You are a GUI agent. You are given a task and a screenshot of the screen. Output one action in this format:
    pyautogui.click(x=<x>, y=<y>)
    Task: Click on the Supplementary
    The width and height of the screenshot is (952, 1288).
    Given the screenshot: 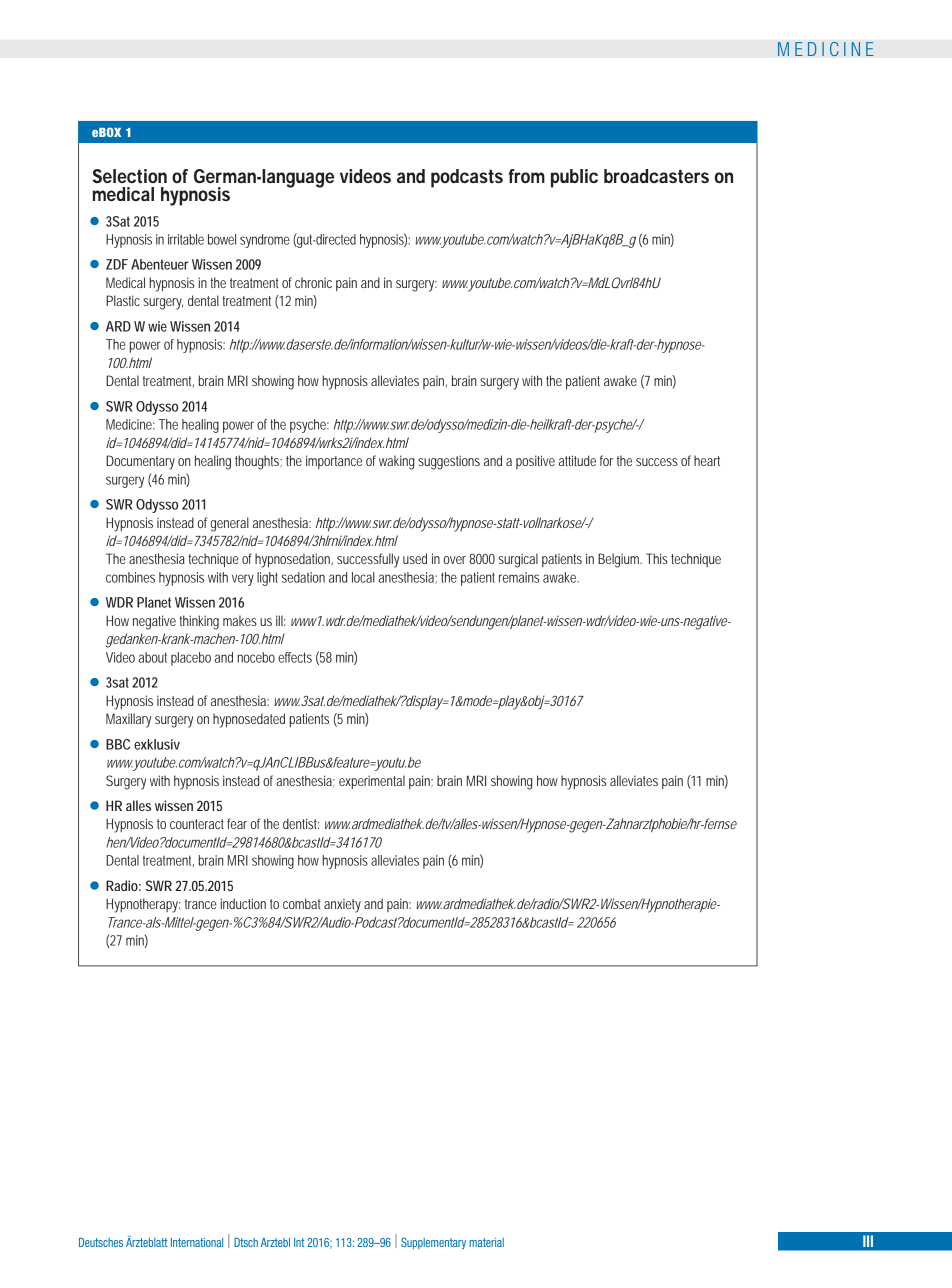 What is the action you would take?
    pyautogui.click(x=433, y=1243)
